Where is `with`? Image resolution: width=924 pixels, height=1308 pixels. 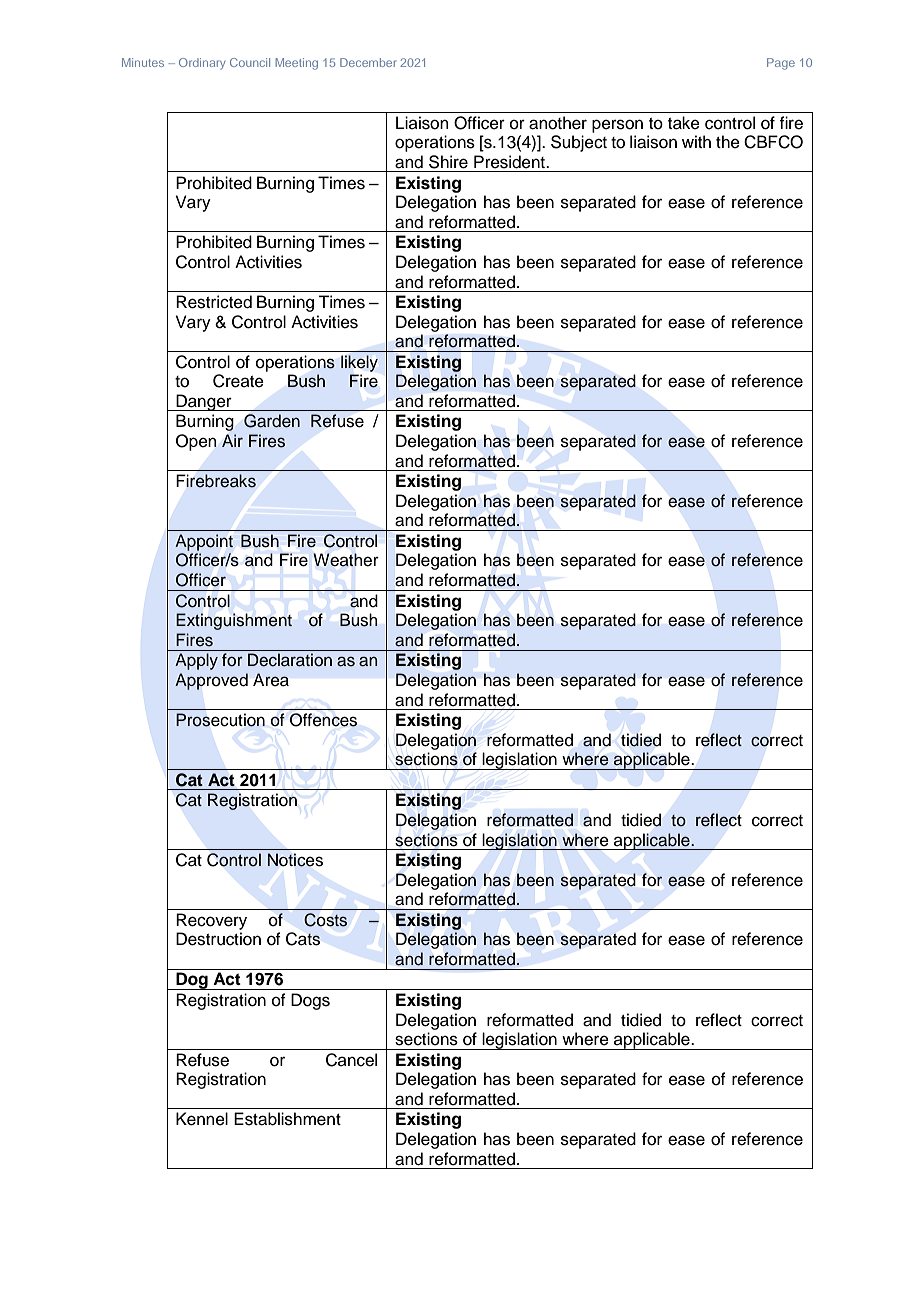
with is located at coordinates (696, 141).
